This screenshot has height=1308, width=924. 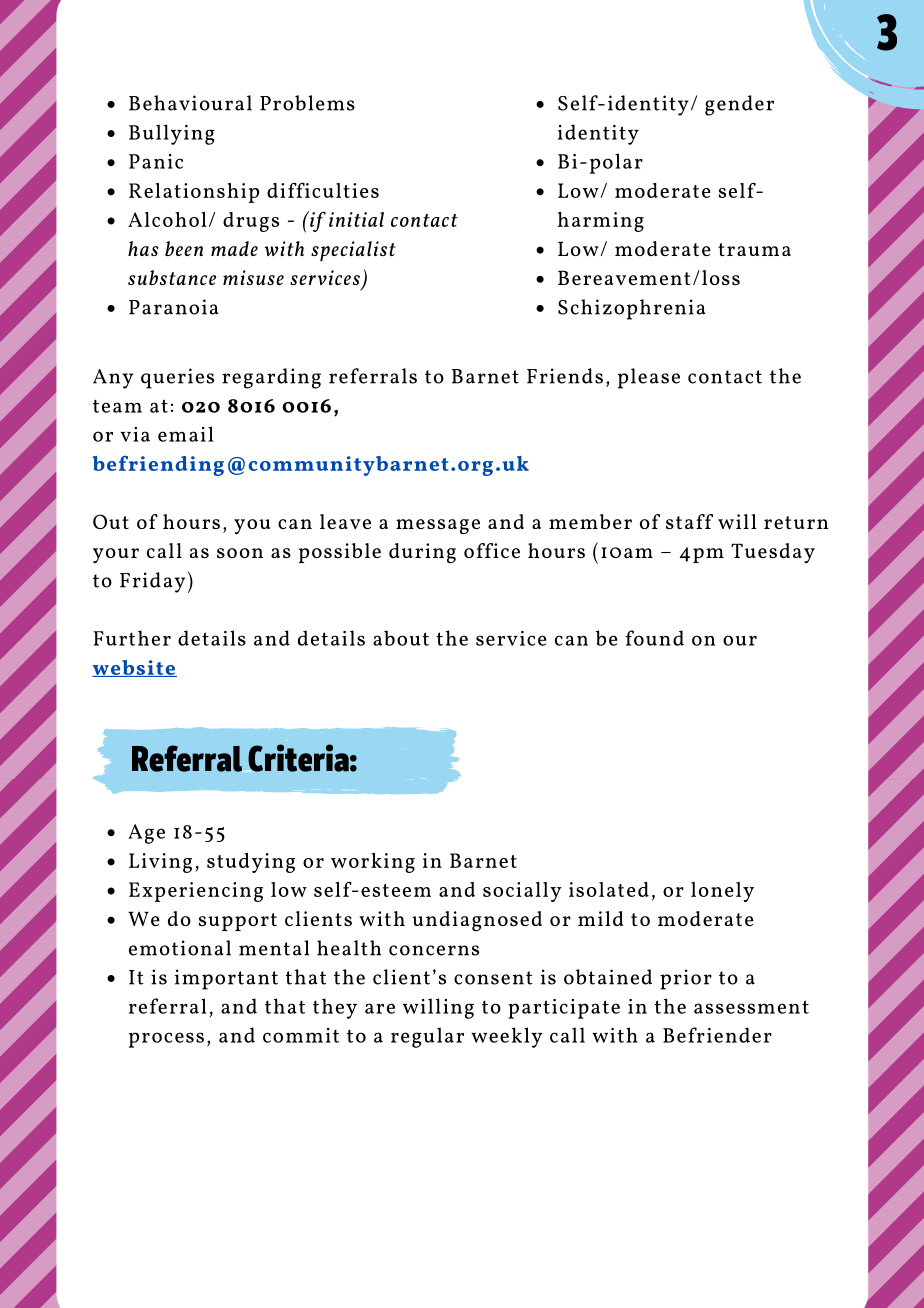 I want to click on website, so click(x=134, y=668).
